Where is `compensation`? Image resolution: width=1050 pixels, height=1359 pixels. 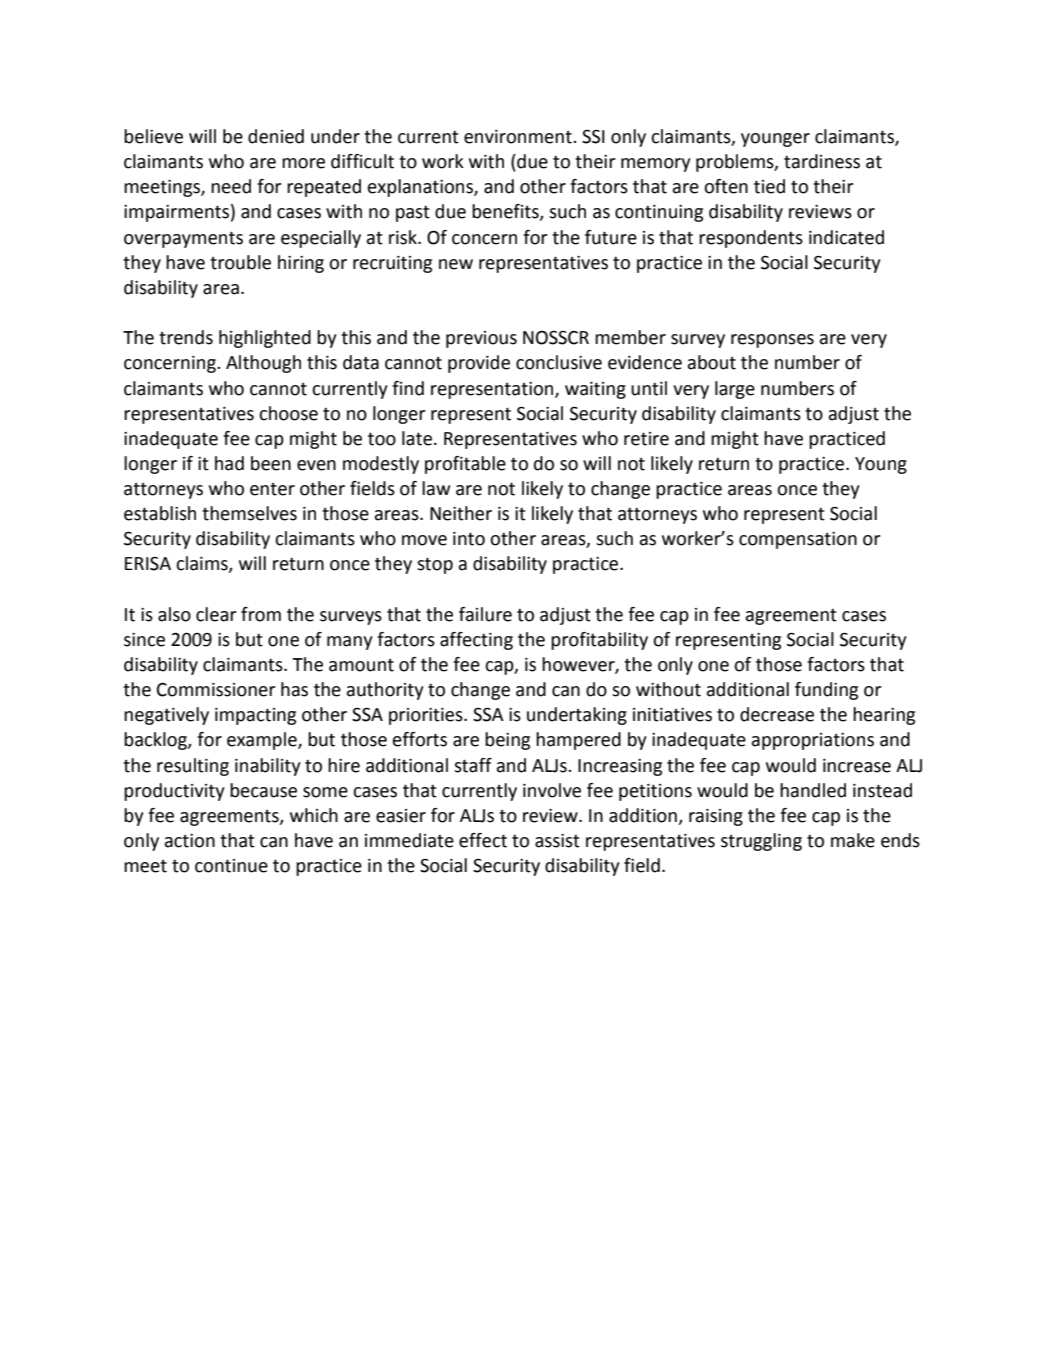 compensation is located at coordinates (798, 540).
